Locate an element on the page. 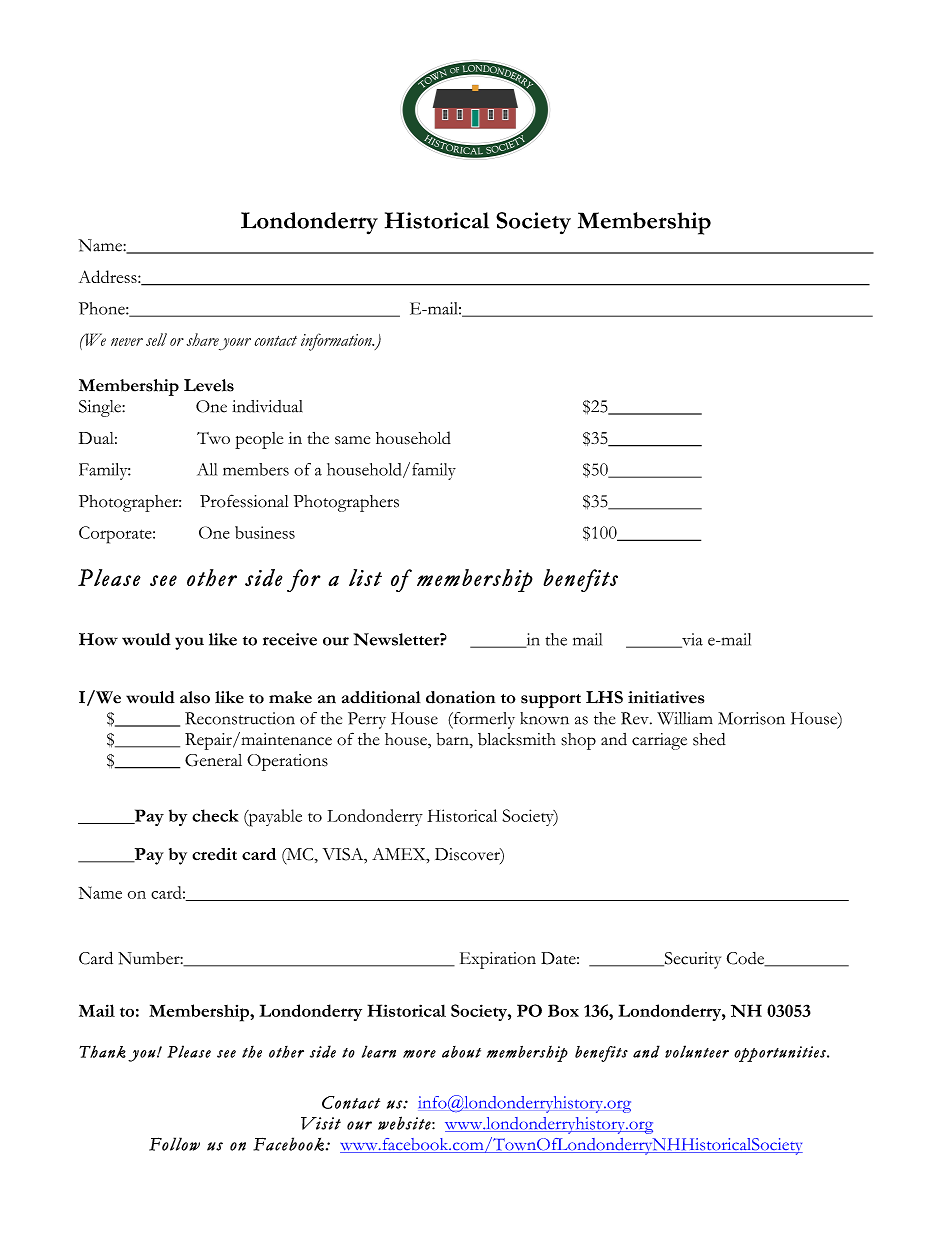 This page has height=1233, width=952. Follow is located at coordinates (174, 1144).
